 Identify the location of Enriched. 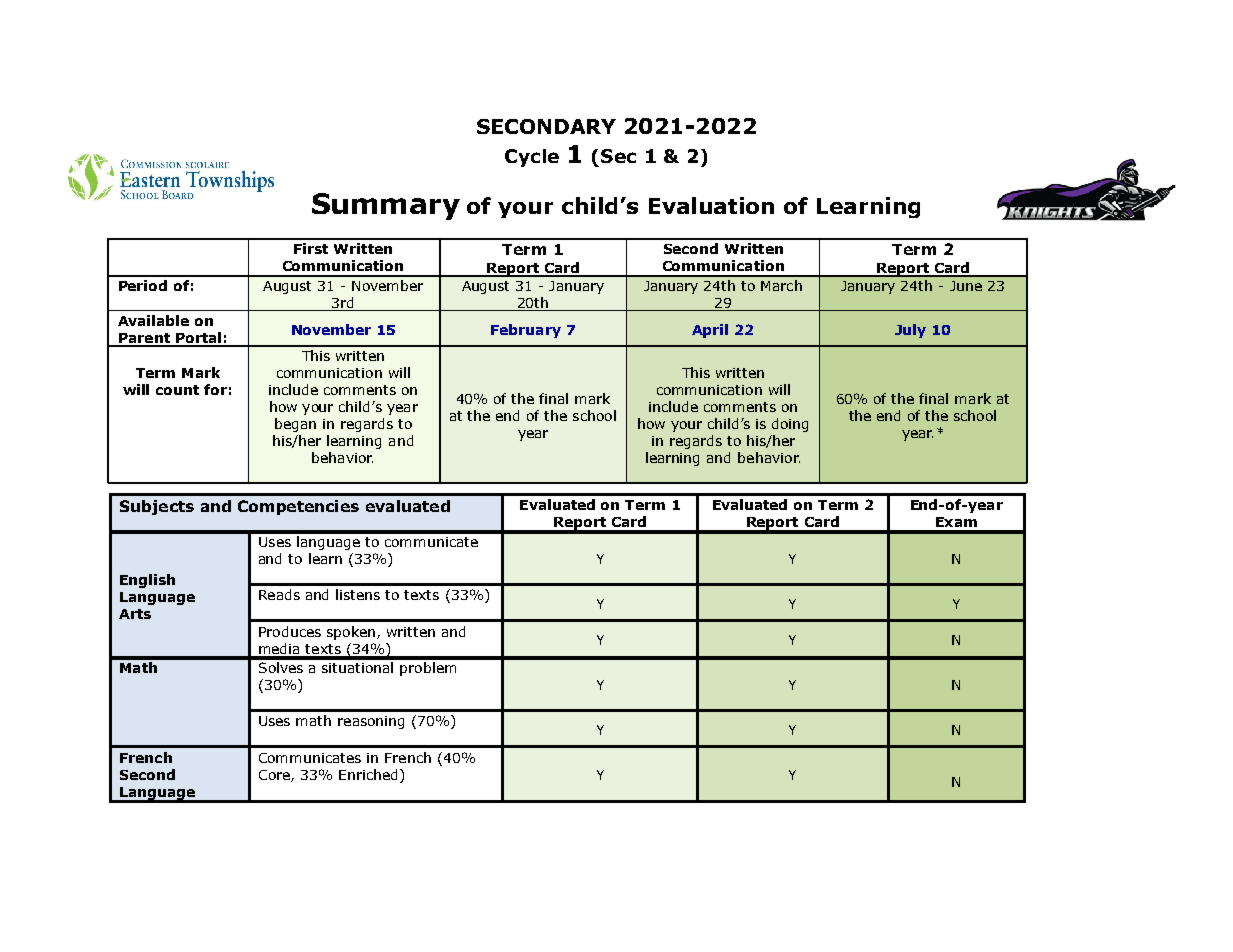
(368, 774).
